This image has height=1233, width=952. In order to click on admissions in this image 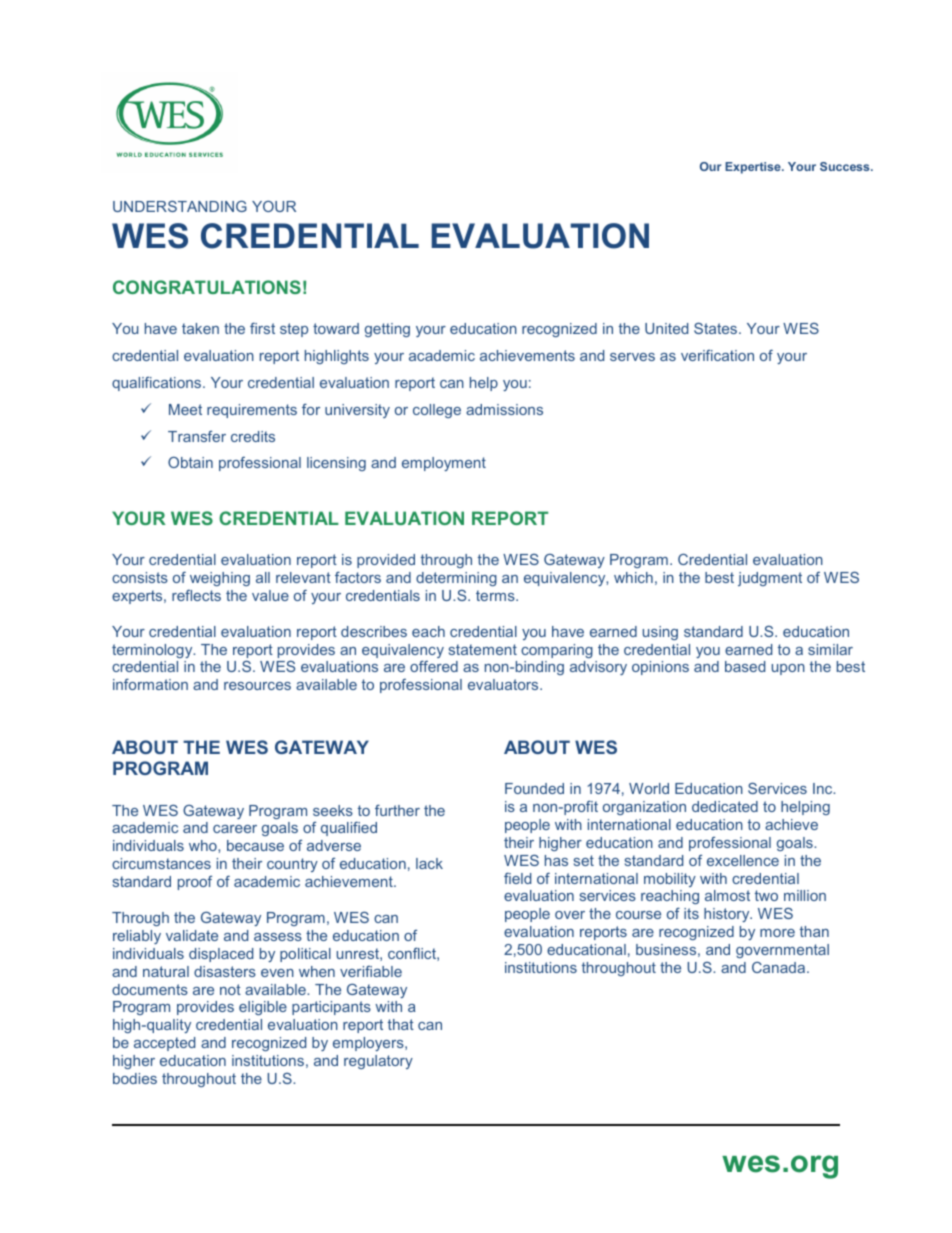, I will do `click(504, 409)`.
